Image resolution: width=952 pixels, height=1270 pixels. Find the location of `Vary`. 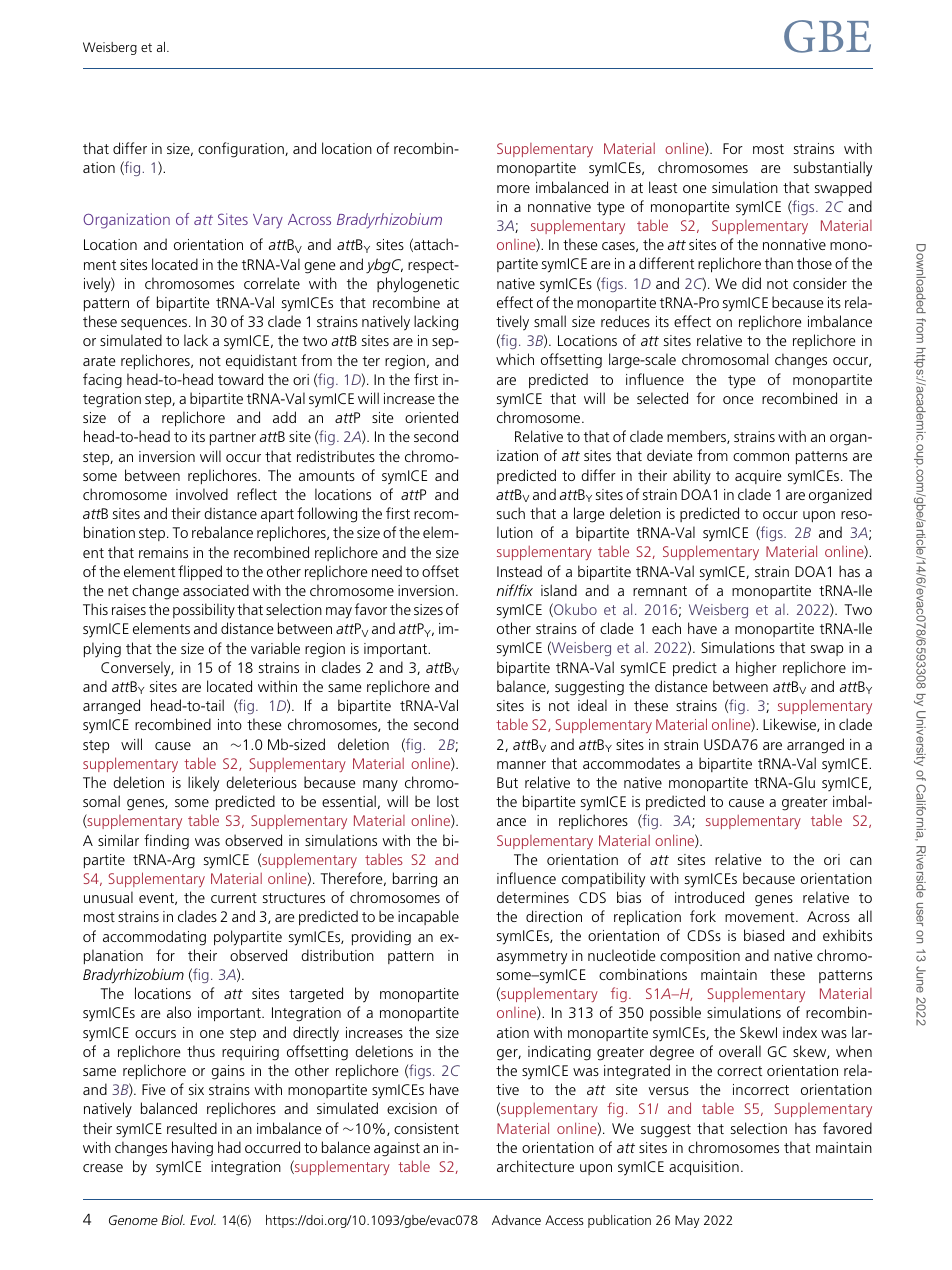

Vary is located at coordinates (268, 221).
